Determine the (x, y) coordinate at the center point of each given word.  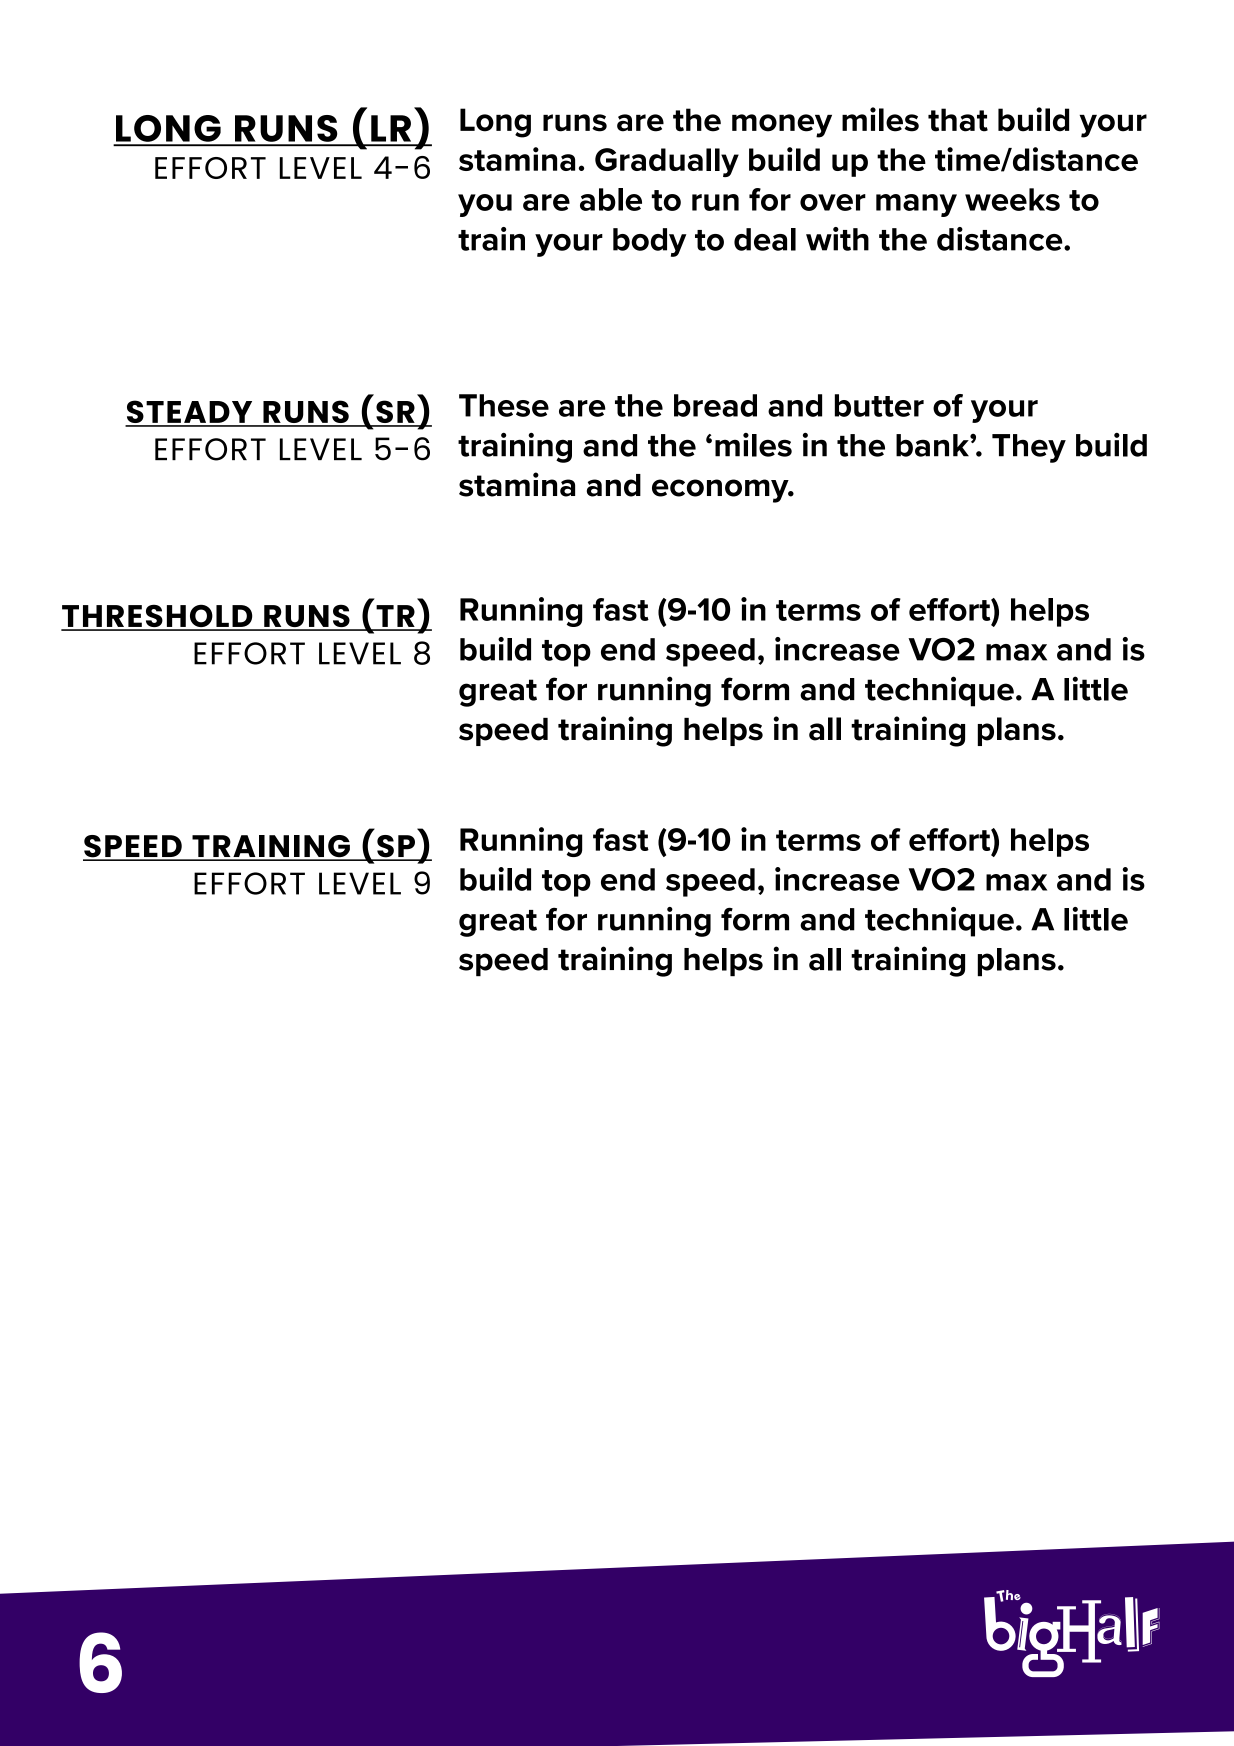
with (837, 239)
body (649, 242)
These (504, 405)
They (1029, 448)
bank (933, 445)
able (611, 199)
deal (765, 239)
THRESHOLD (158, 617)
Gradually (667, 162)
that (958, 120)
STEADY (190, 413)
